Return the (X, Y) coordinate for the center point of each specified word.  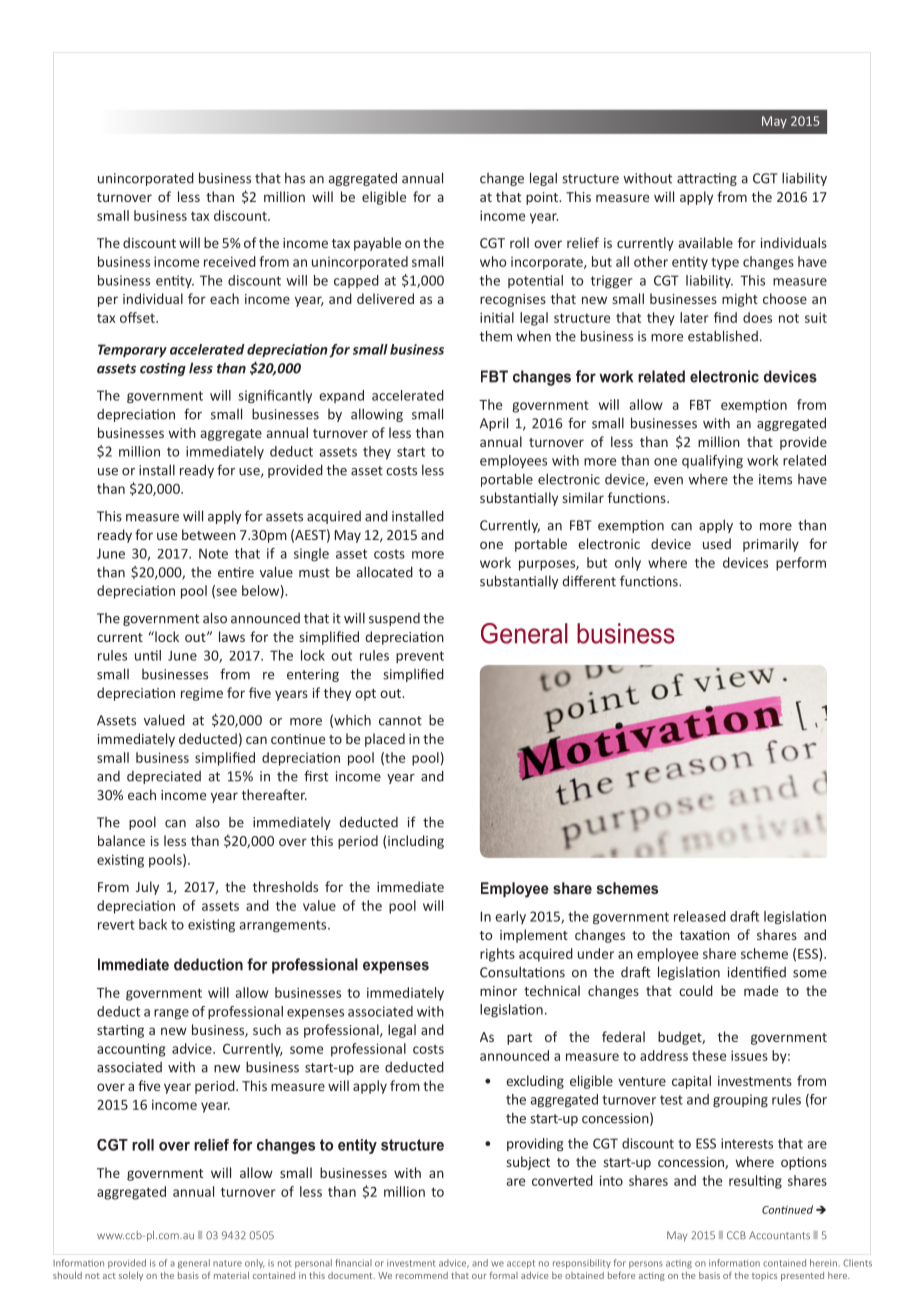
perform (801, 564)
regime (202, 694)
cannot (400, 721)
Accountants (779, 1235)
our (479, 1276)
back (153, 924)
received (230, 261)
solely (131, 1276)
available (705, 242)
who (493, 261)
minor (498, 991)
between (209, 534)
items (775, 479)
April (494, 424)
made (761, 990)
